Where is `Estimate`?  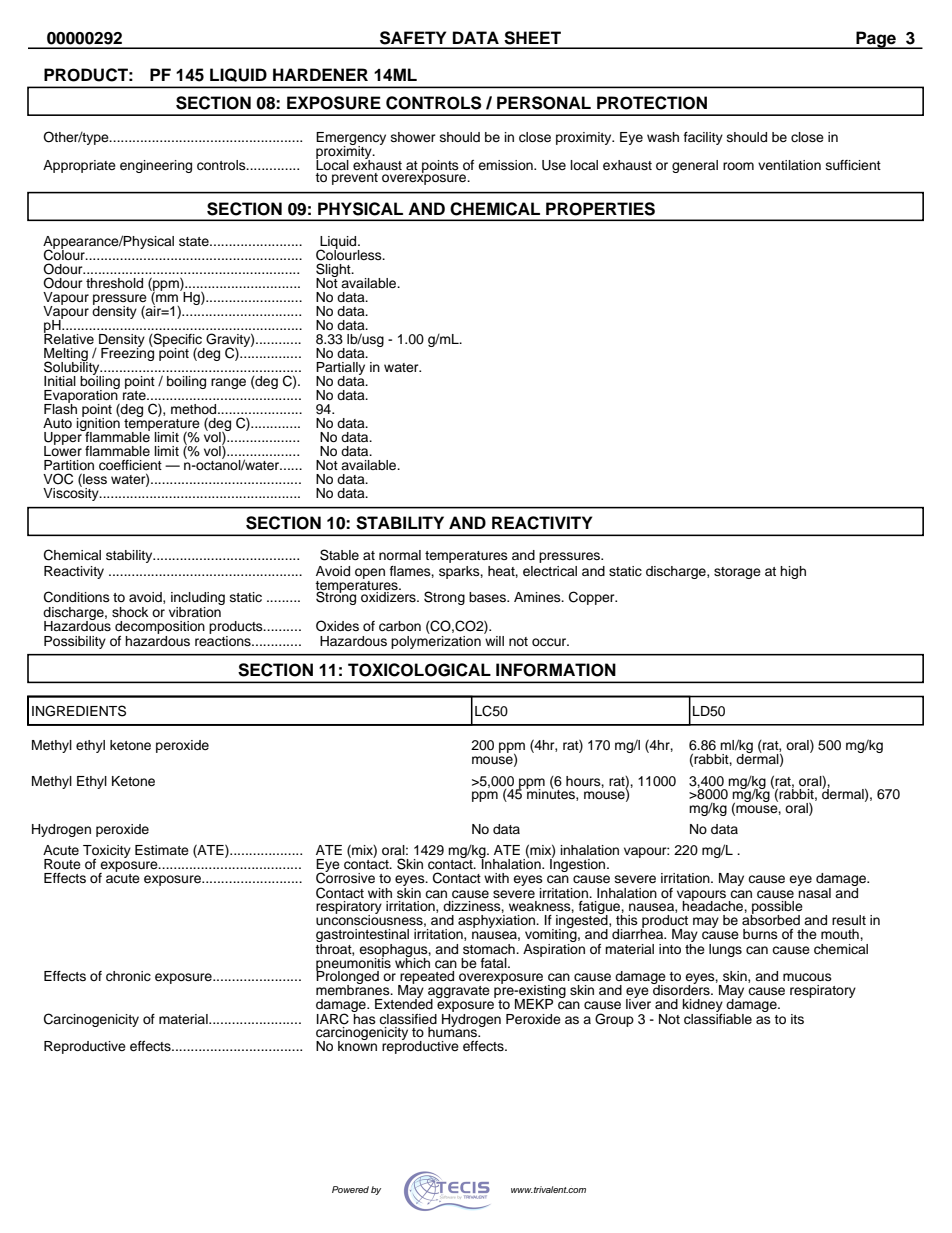
Estimate is located at coordinates (162, 850).
